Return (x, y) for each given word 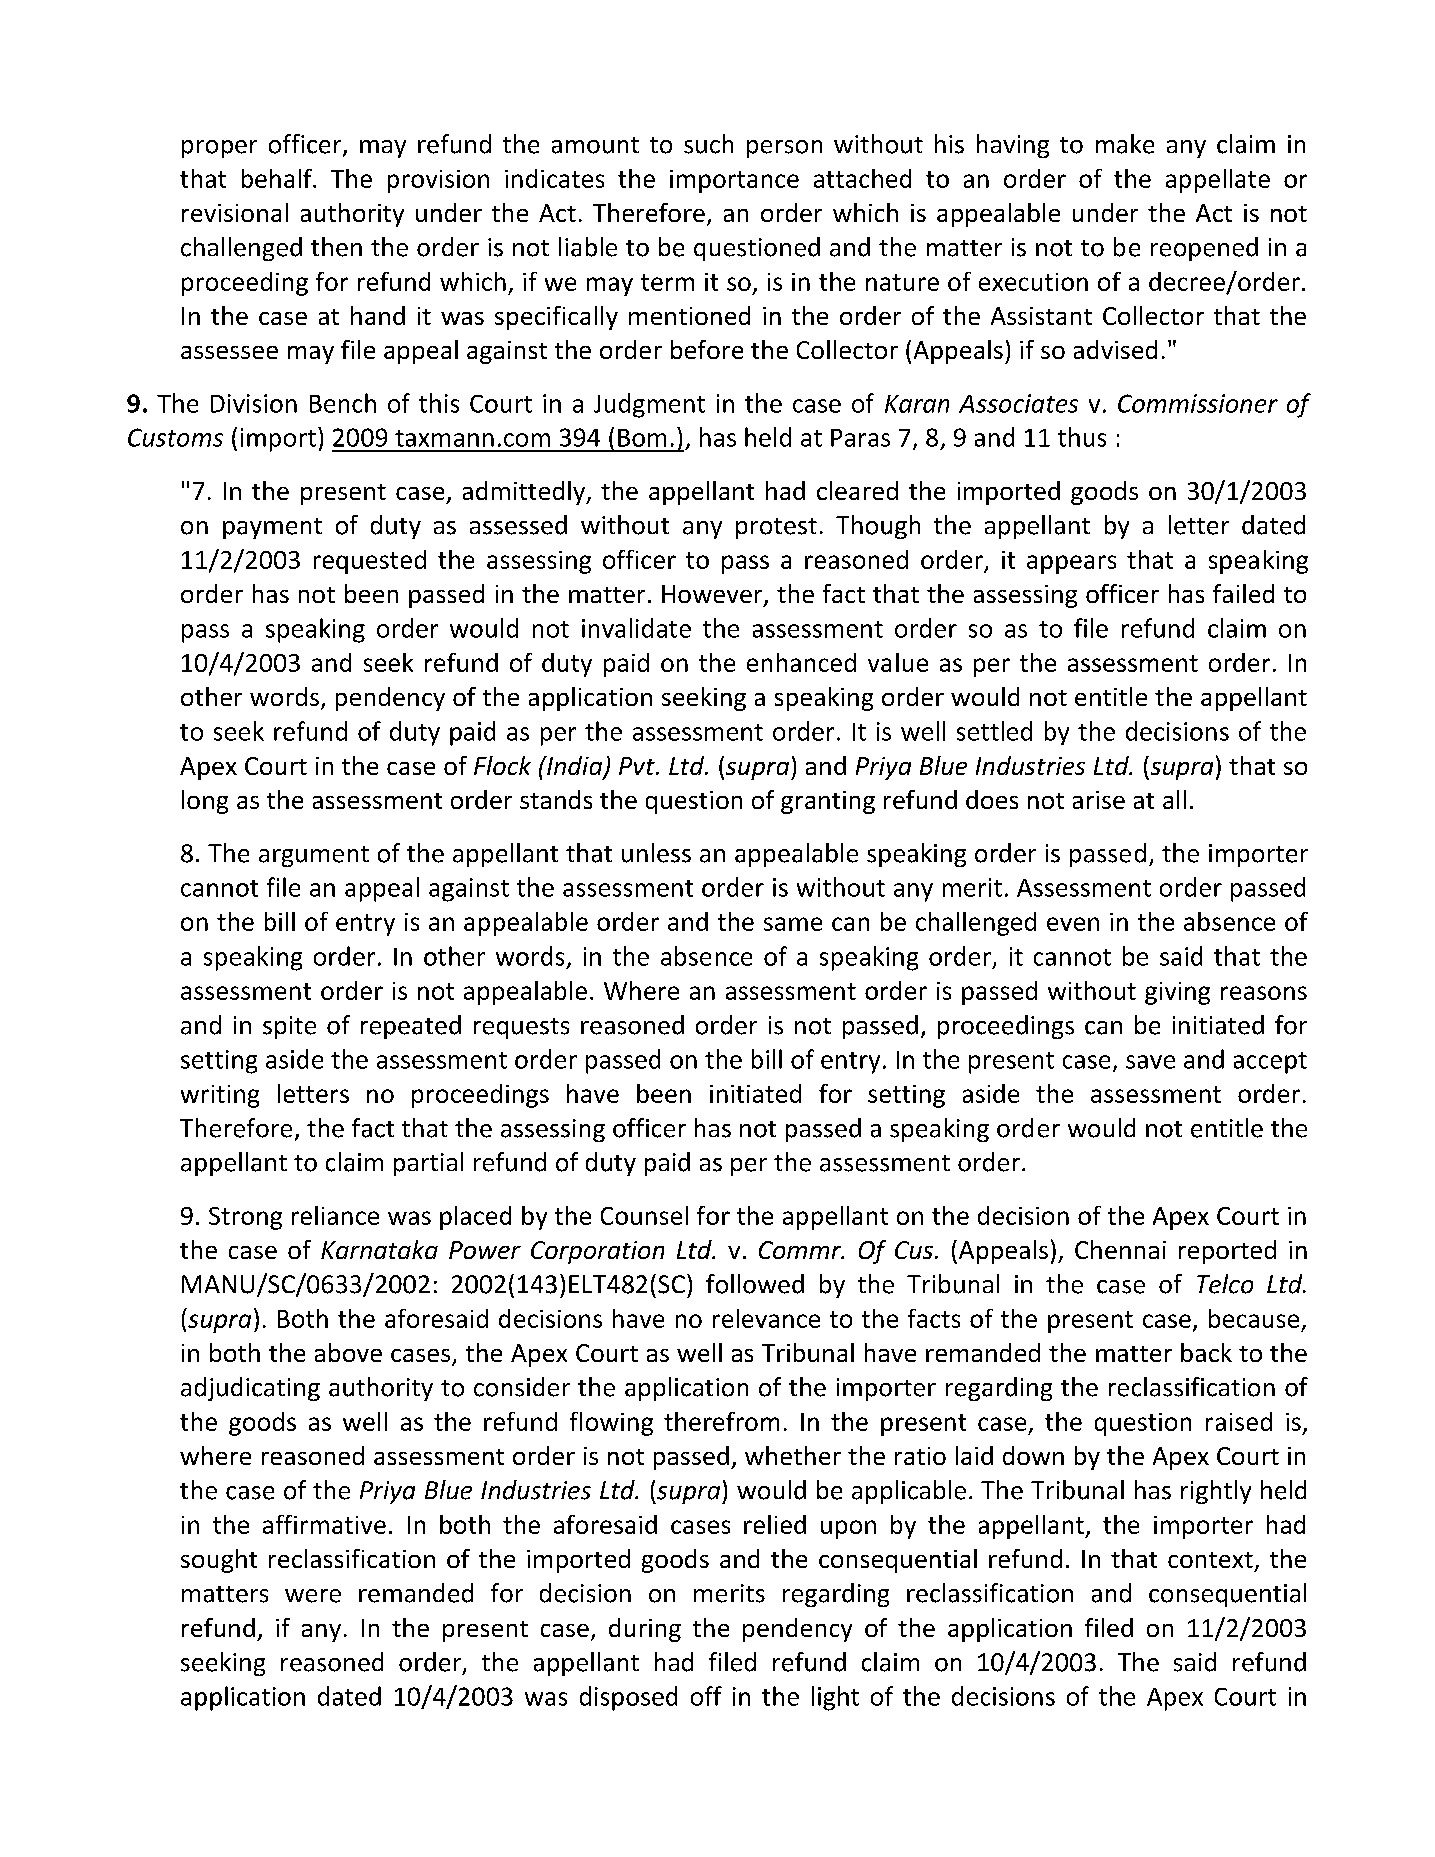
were (313, 1596)
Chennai (1120, 1249)
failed (1243, 593)
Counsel (644, 1215)
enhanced (801, 662)
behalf (278, 178)
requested (370, 562)
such (708, 144)
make (1125, 144)
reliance (335, 1215)
